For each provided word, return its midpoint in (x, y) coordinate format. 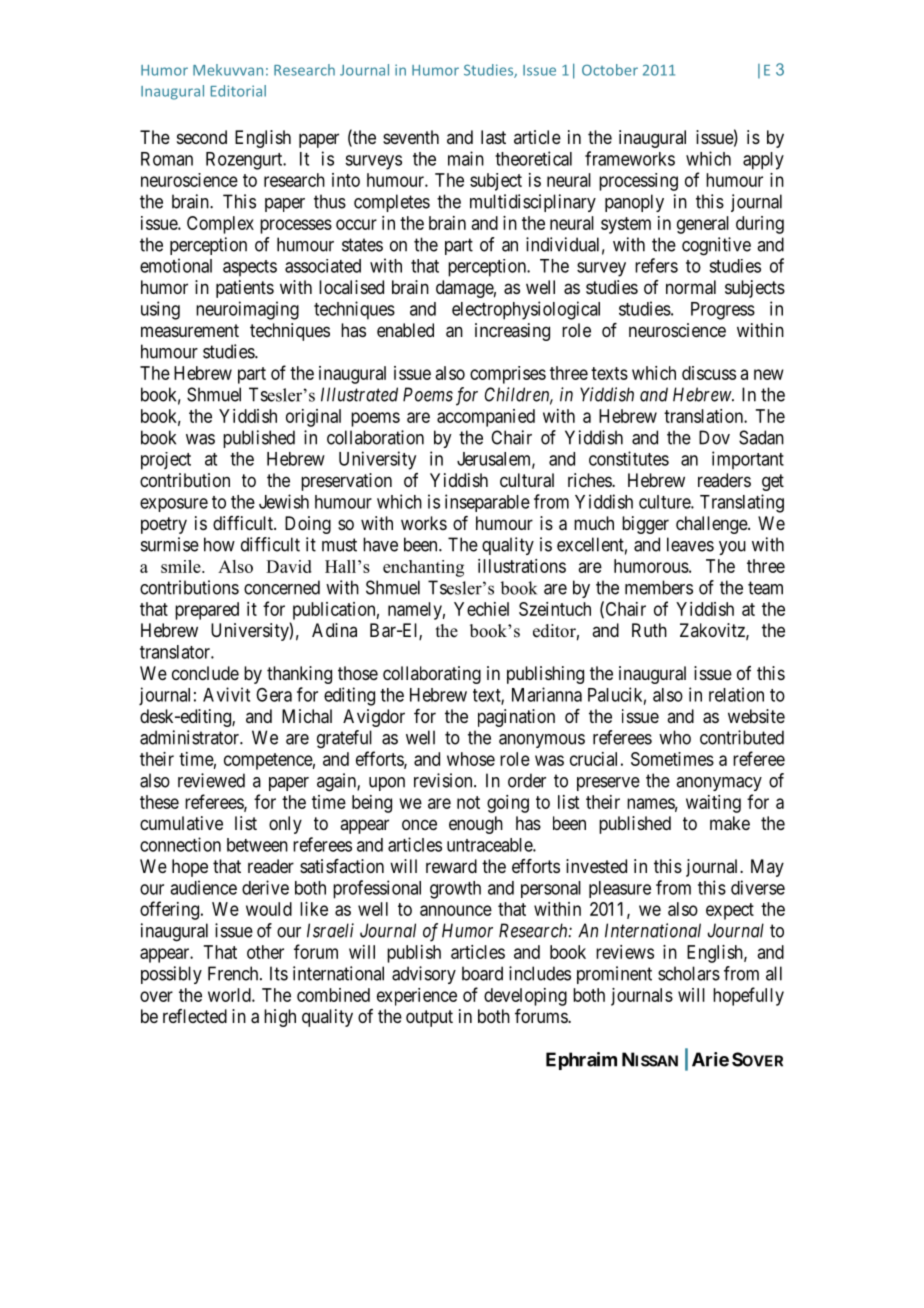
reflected (195, 1016)
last (493, 137)
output (429, 1018)
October (610, 70)
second (202, 137)
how (219, 544)
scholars (689, 973)
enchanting (423, 568)
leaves (690, 544)
